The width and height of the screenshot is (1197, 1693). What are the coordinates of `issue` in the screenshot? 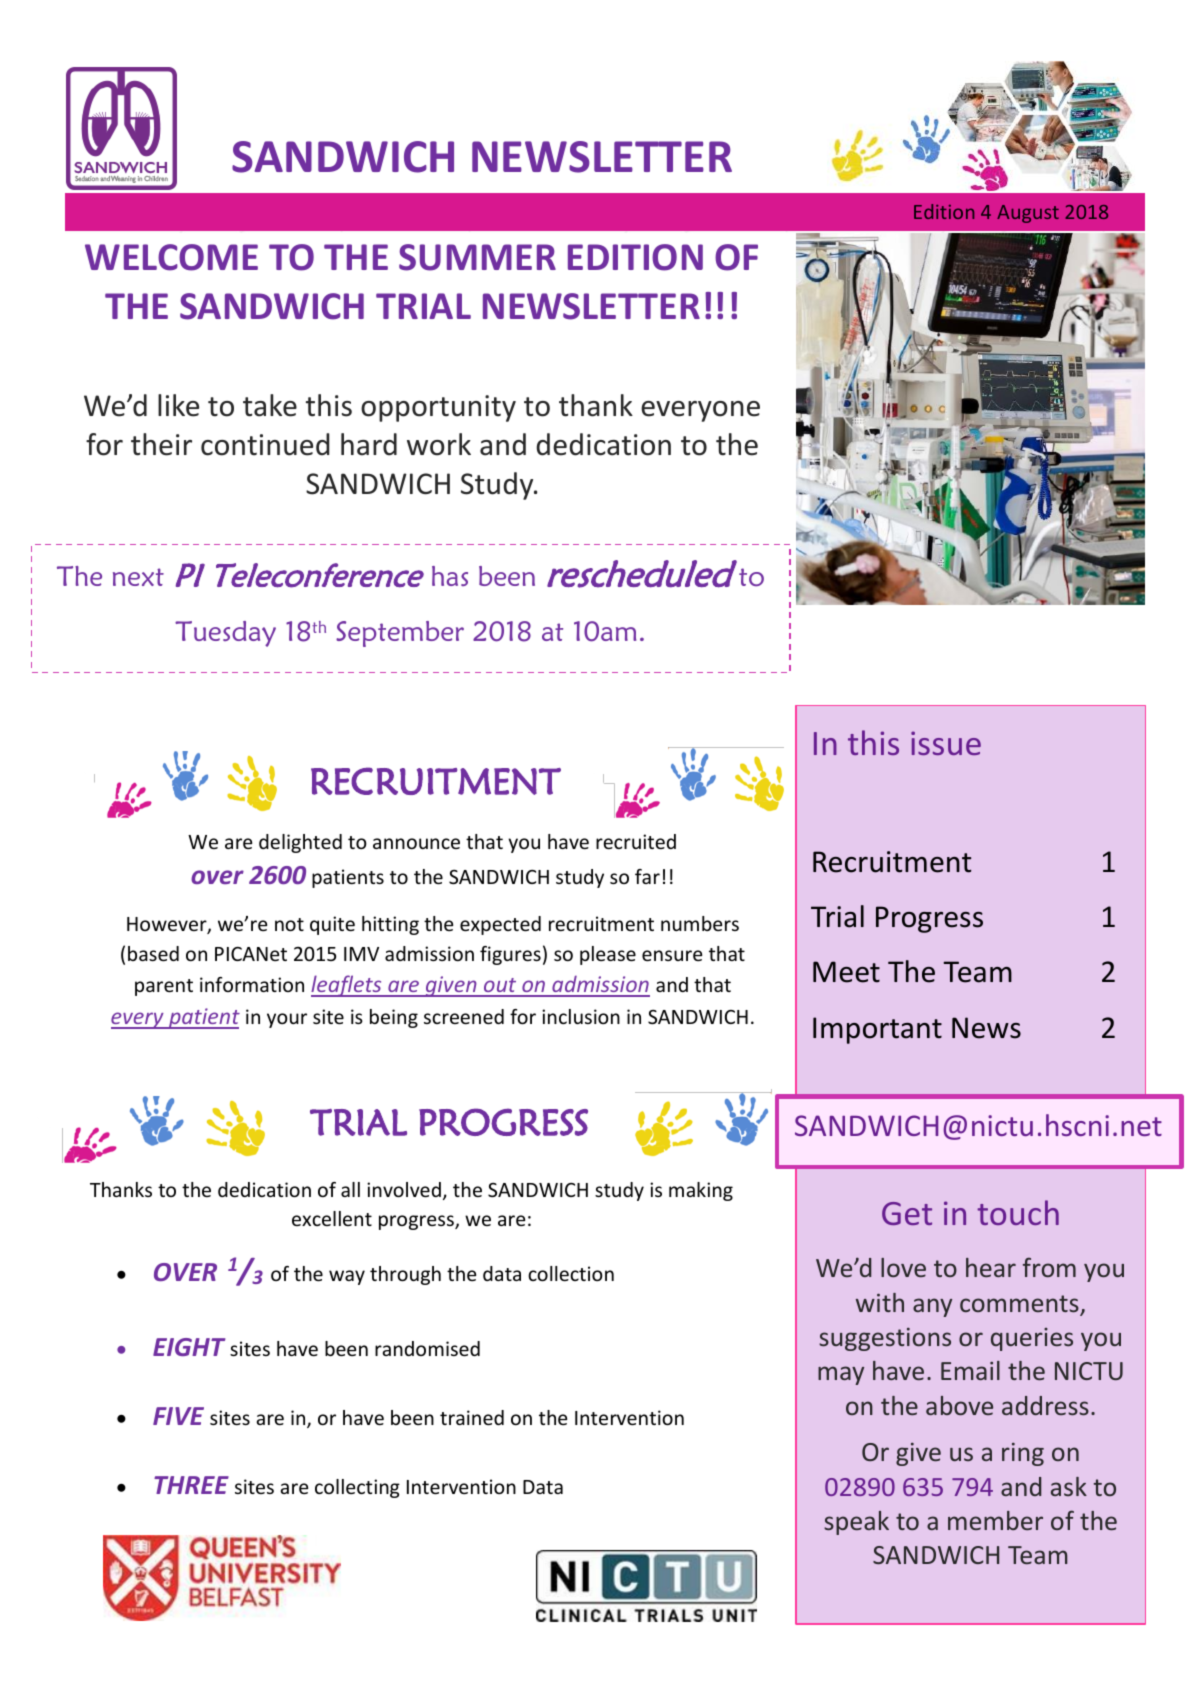 It's located at (946, 743).
